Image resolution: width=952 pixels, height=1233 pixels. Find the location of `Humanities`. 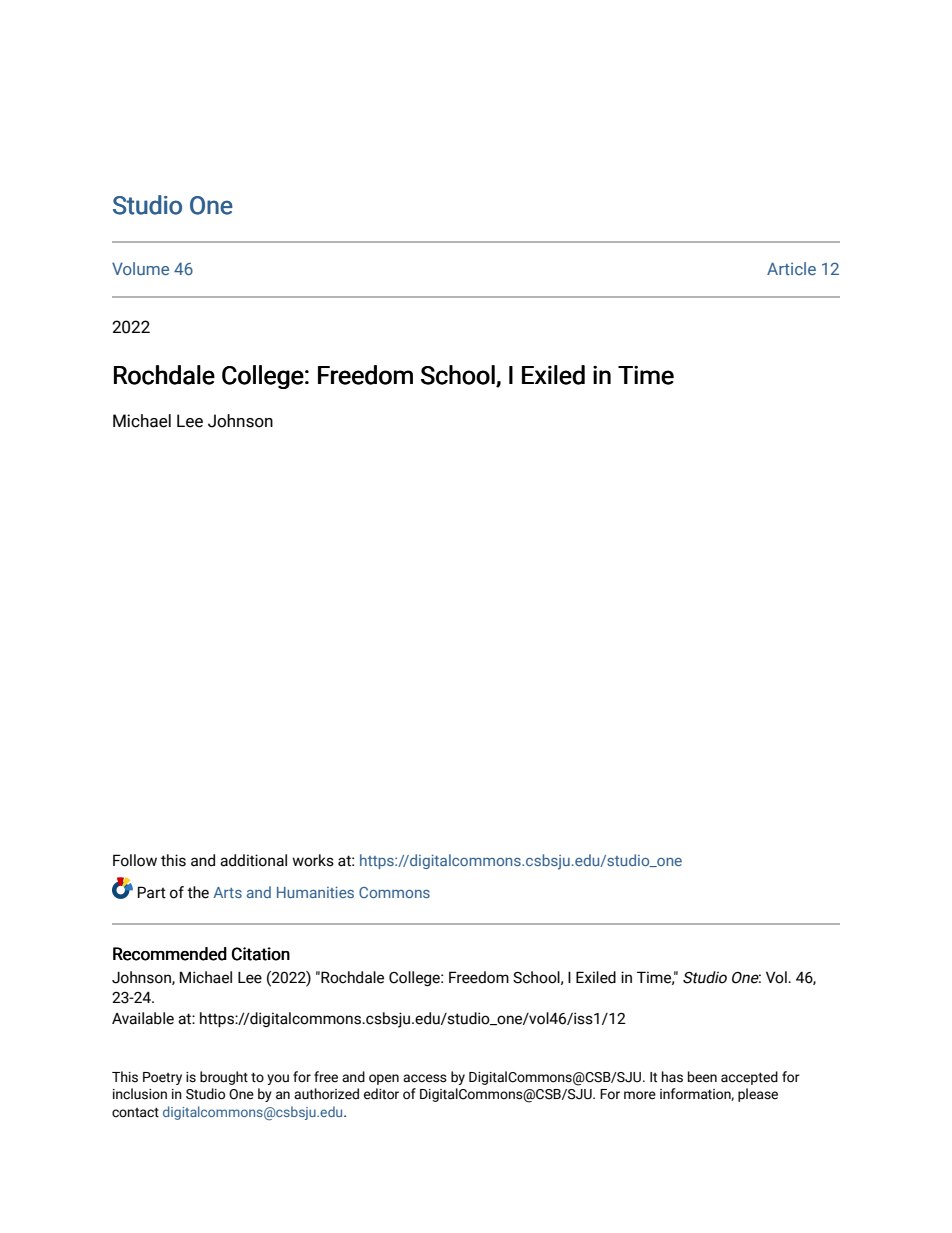

Humanities is located at coordinates (315, 892).
